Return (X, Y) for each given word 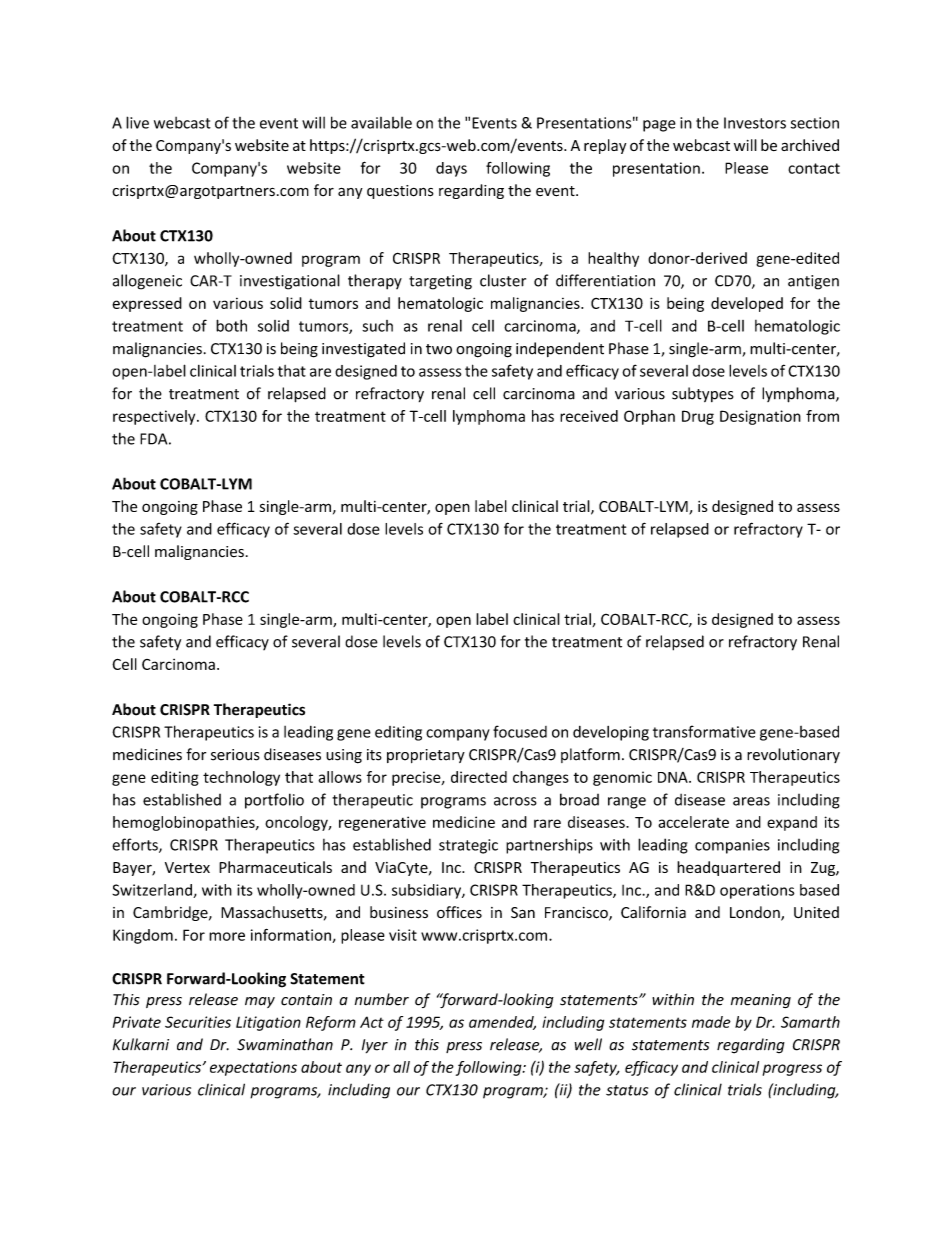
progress (792, 1070)
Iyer (375, 1046)
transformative (704, 731)
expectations (253, 1068)
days (451, 169)
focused (520, 731)
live (137, 122)
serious (235, 755)
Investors (755, 123)
